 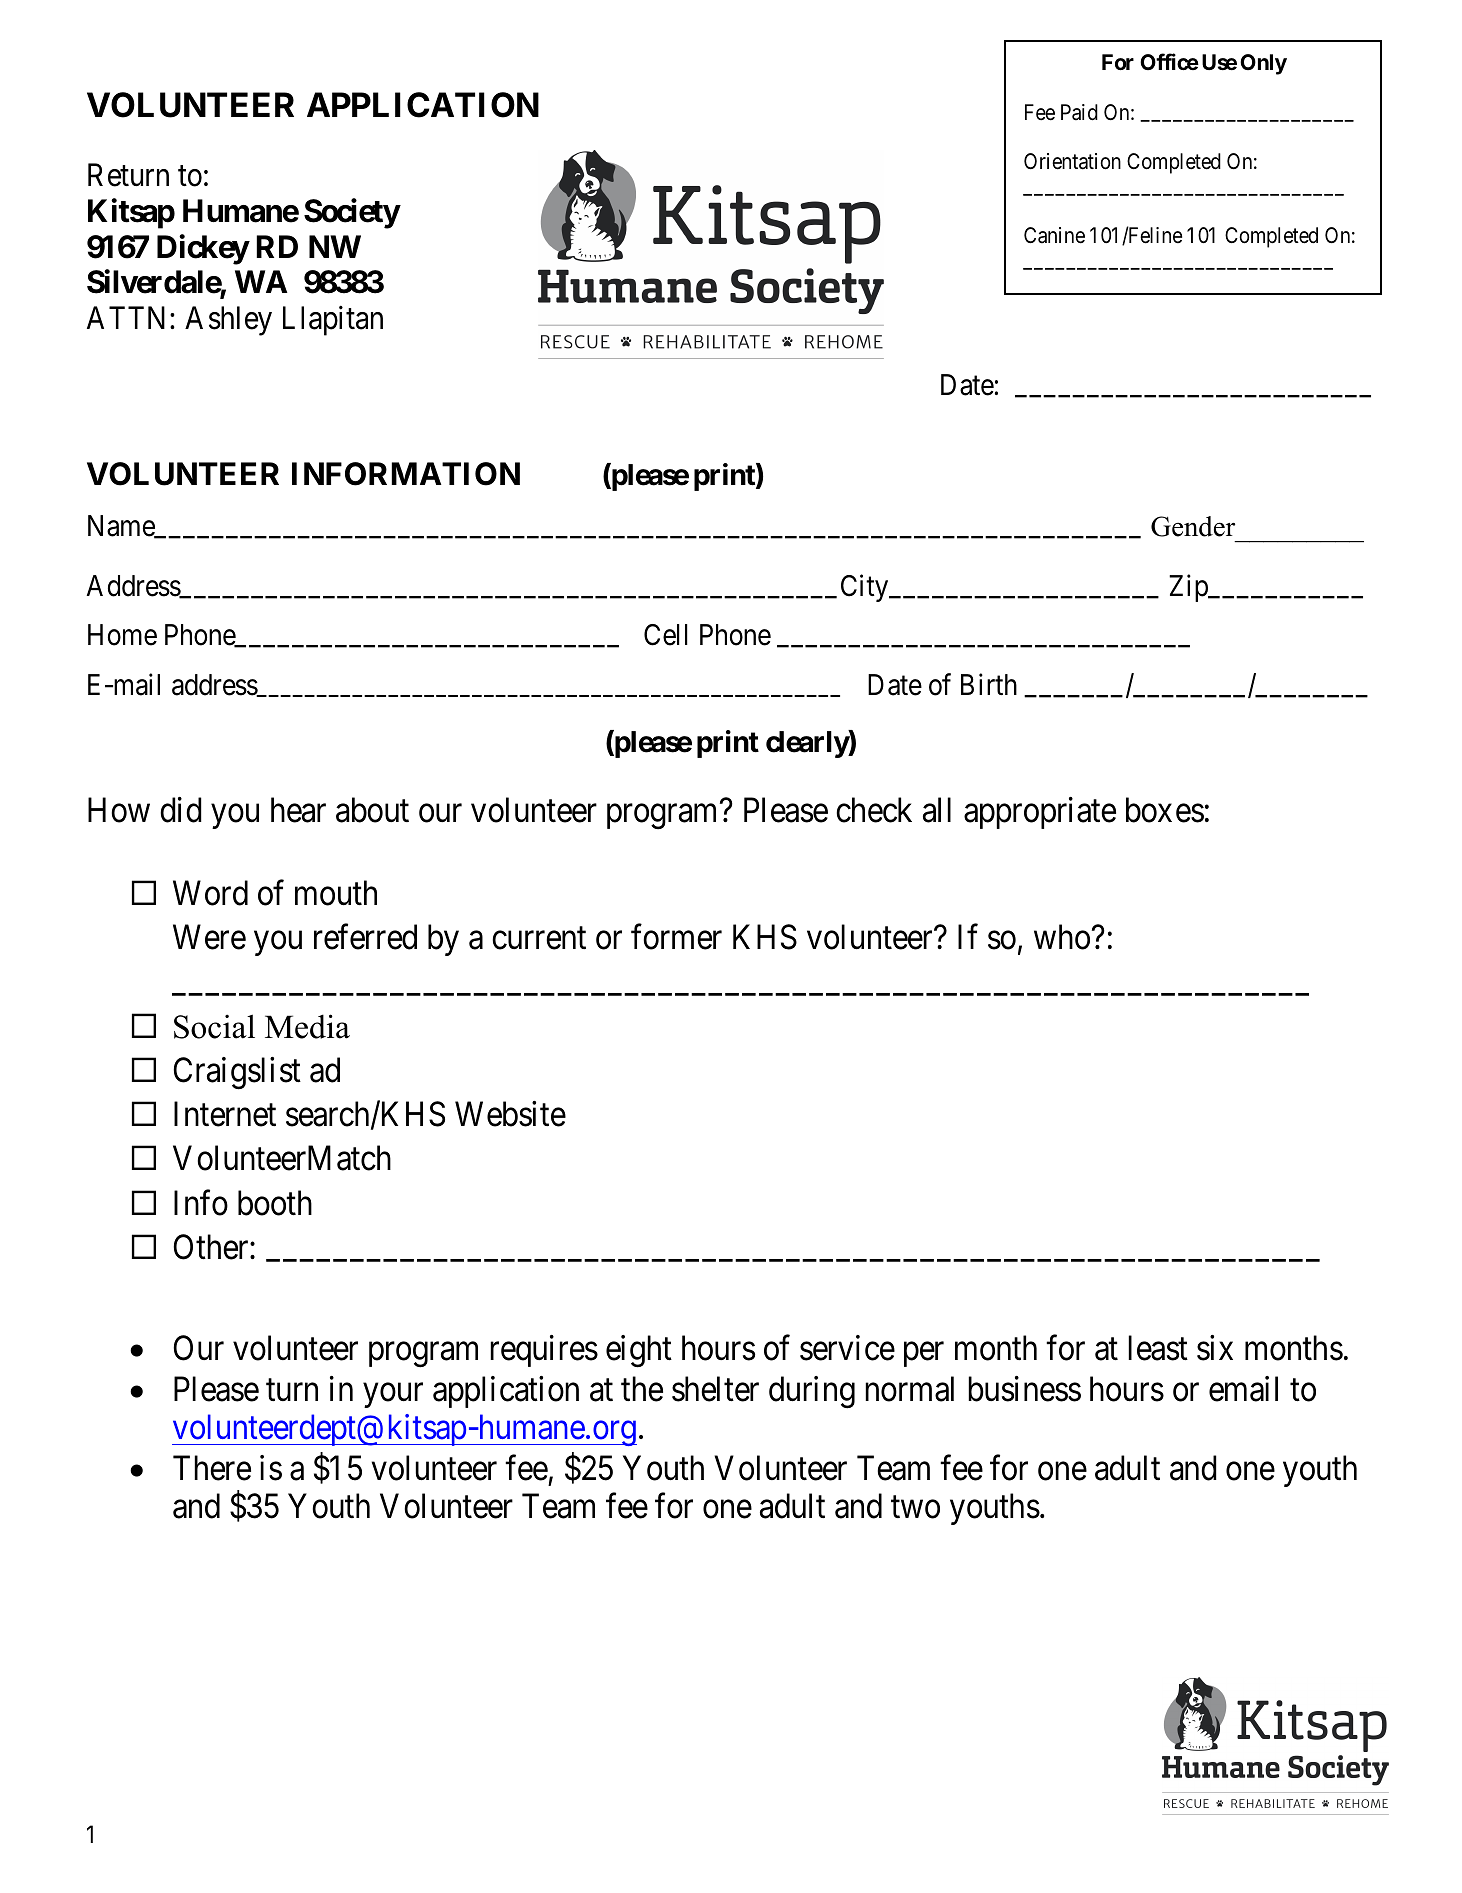 What do you see at coordinates (212, 1468) in the screenshot?
I see `There` at bounding box center [212, 1468].
